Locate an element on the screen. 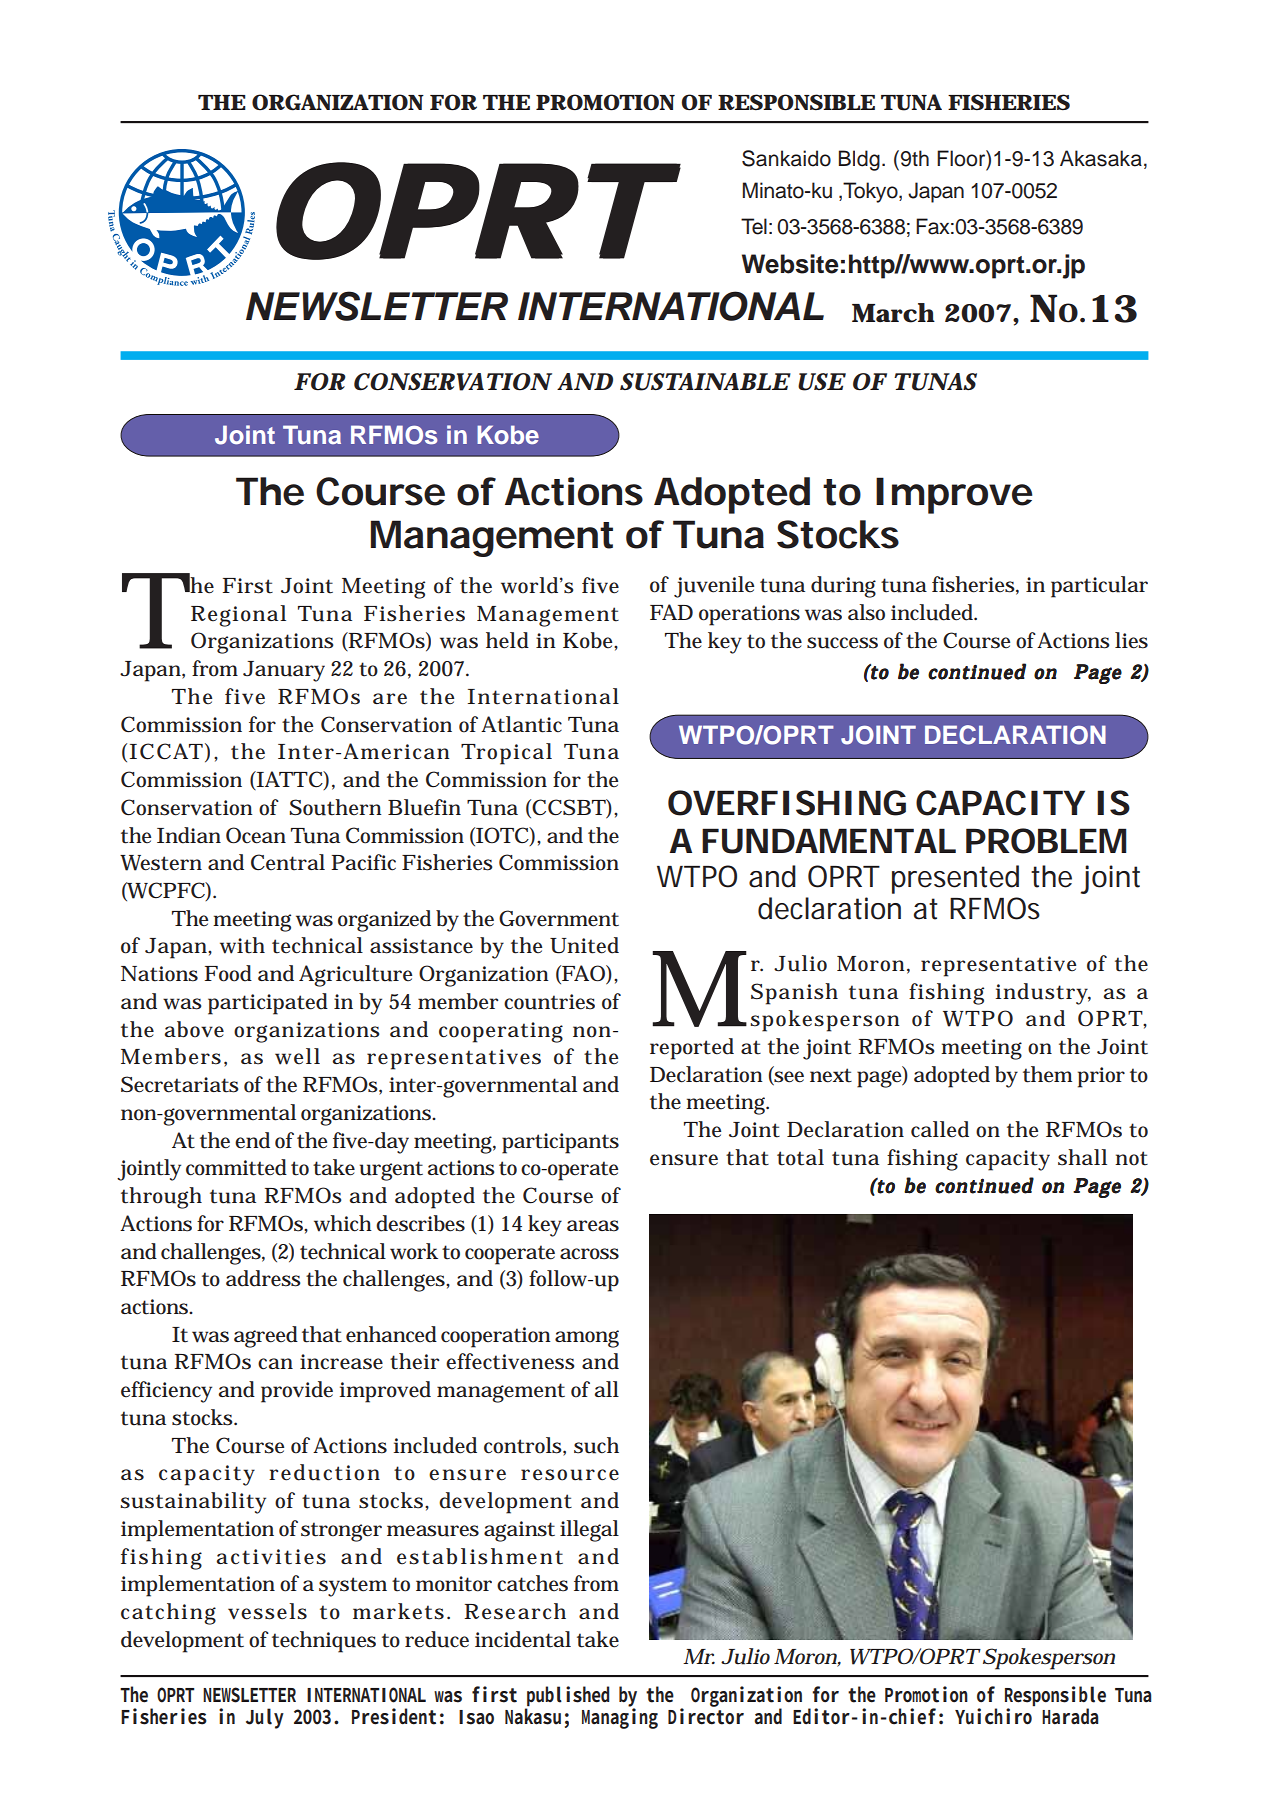 This screenshot has width=1269, height=1796. July is located at coordinates (265, 1718).
